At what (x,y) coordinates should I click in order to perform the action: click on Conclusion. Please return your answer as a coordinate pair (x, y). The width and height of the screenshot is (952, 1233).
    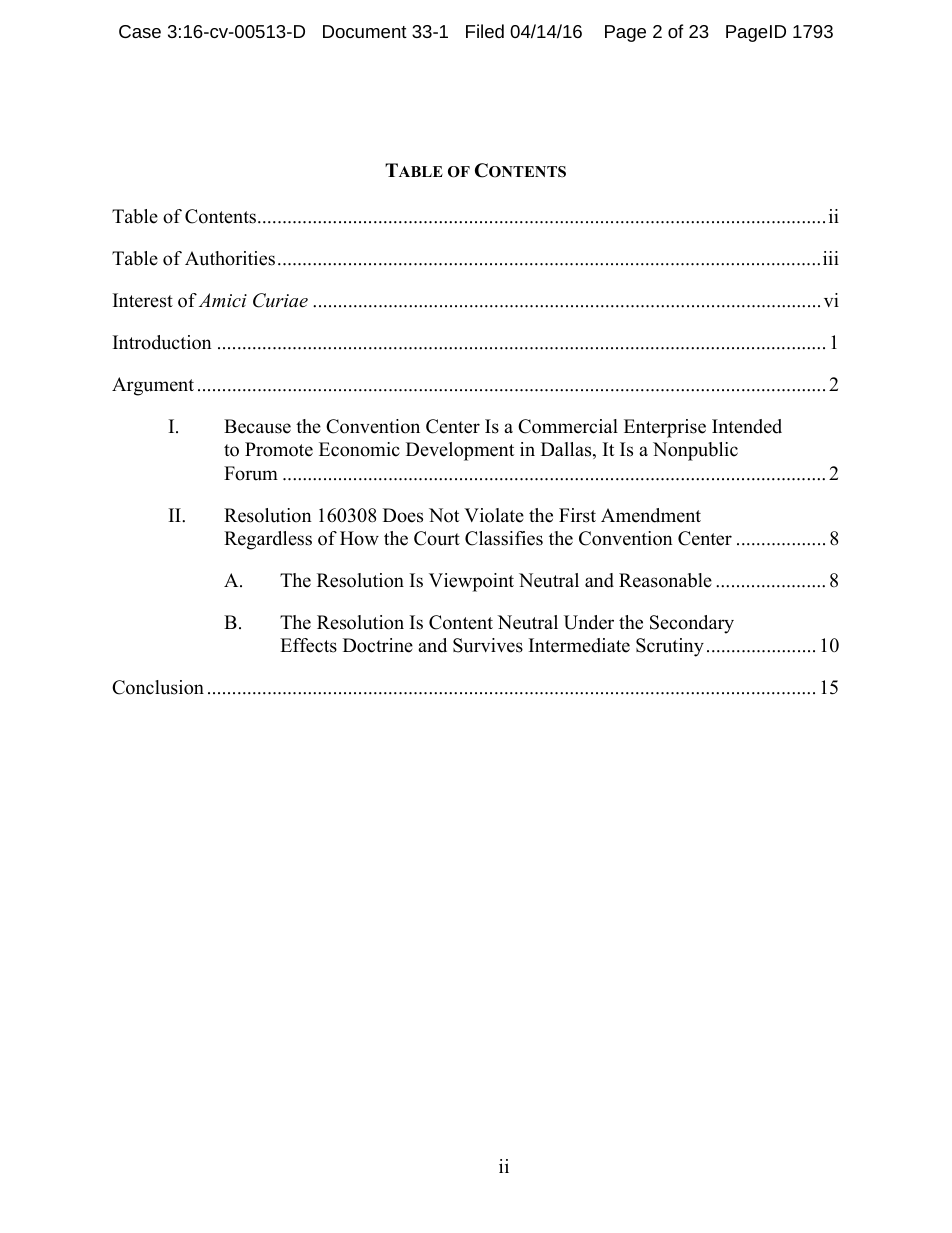
    Looking at the image, I should click on (158, 687).
